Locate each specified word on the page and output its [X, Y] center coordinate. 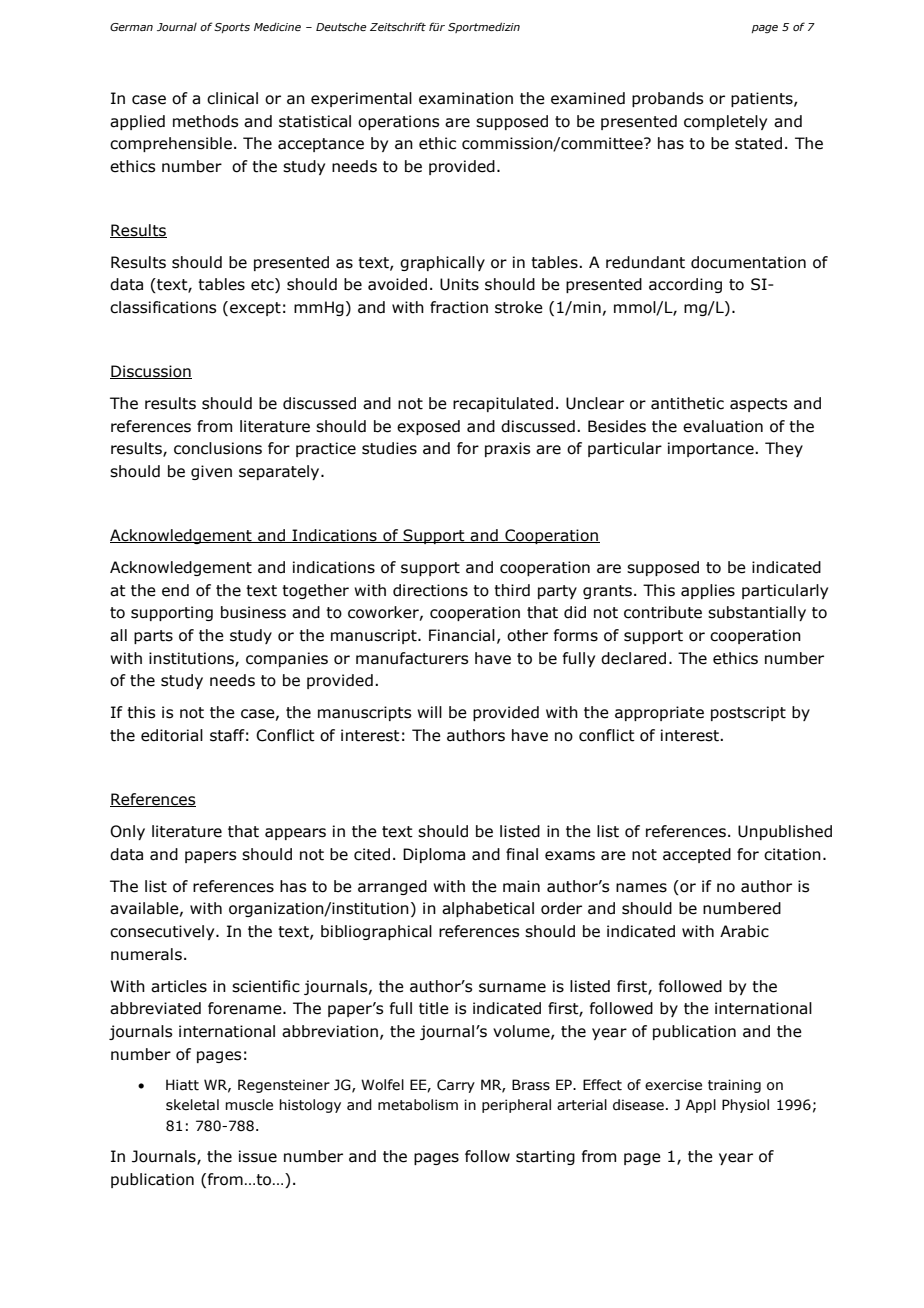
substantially [757, 613]
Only [127, 832]
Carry [456, 1086]
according [685, 285]
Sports [232, 28]
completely [725, 122]
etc [263, 285]
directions [430, 590]
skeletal [192, 1105]
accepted [697, 855]
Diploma [434, 855]
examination [466, 98]
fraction [459, 307]
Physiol [745, 1106]
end [175, 590]
